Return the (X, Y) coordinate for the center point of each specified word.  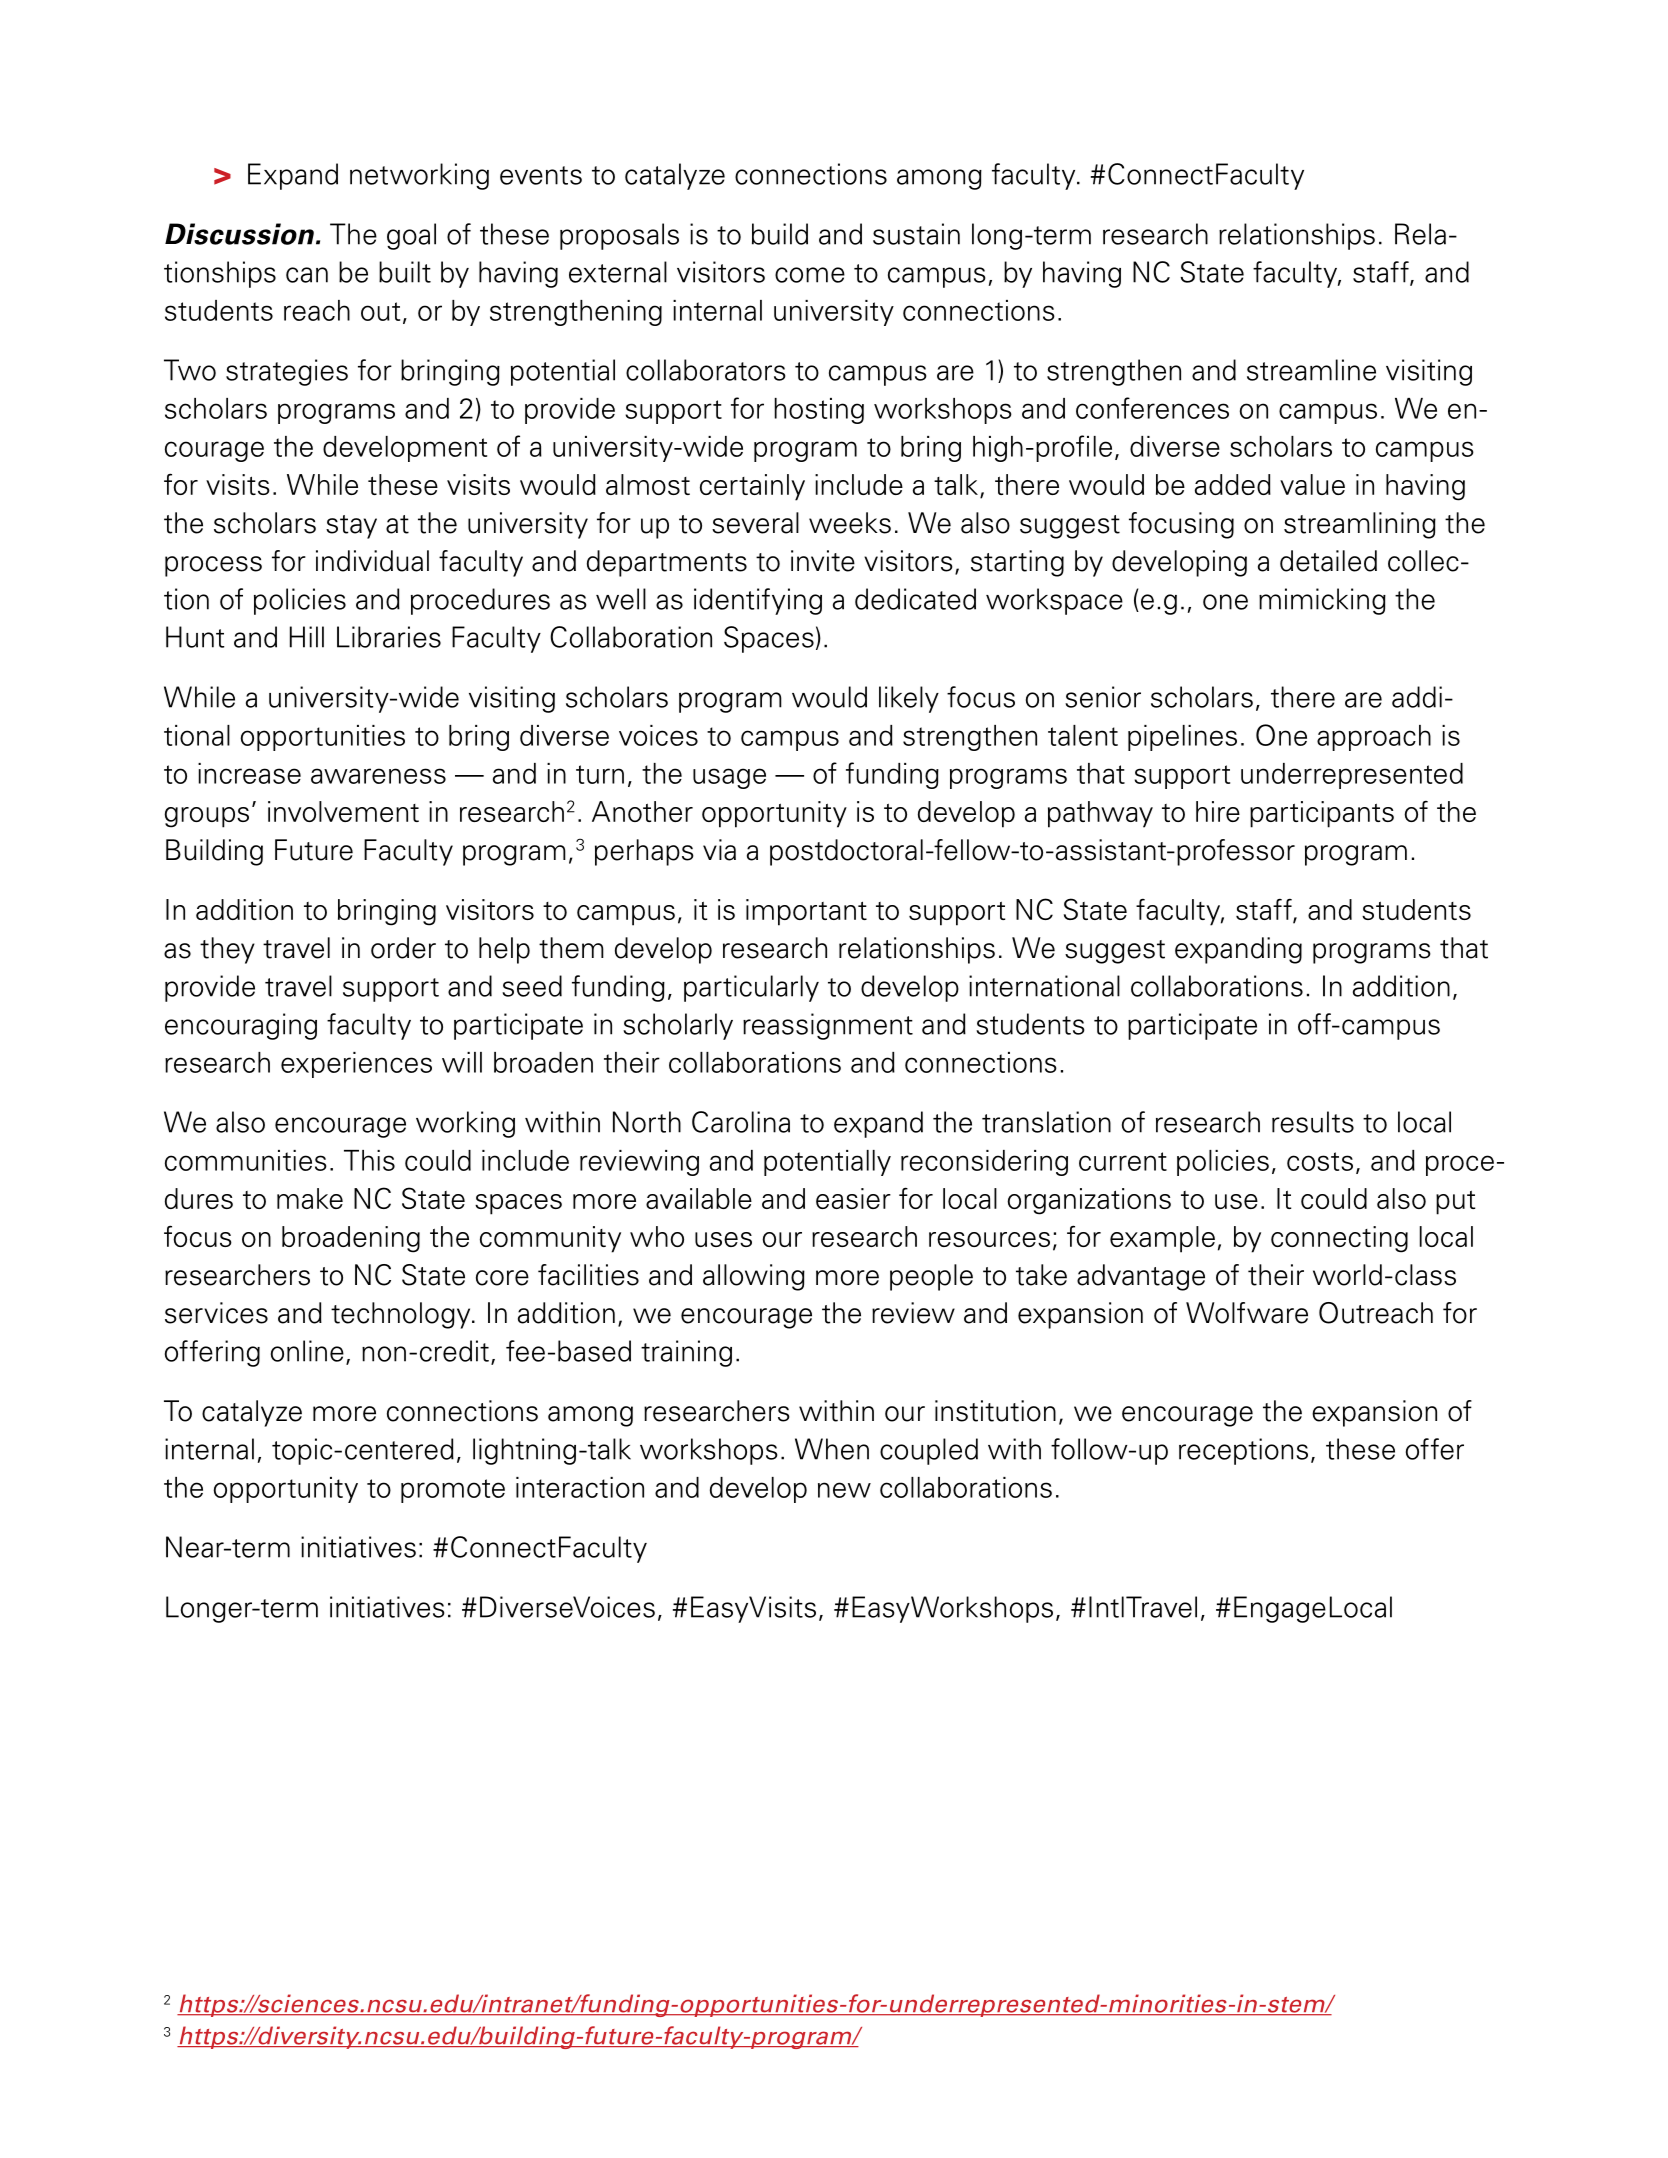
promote (453, 1491)
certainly (752, 487)
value (1312, 484)
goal (411, 236)
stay (351, 527)
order (403, 948)
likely (909, 699)
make (310, 1198)
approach (1374, 738)
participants (1322, 814)
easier (853, 1198)
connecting (1339, 1239)
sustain (916, 234)
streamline (1311, 370)
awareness (378, 776)
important (806, 912)
